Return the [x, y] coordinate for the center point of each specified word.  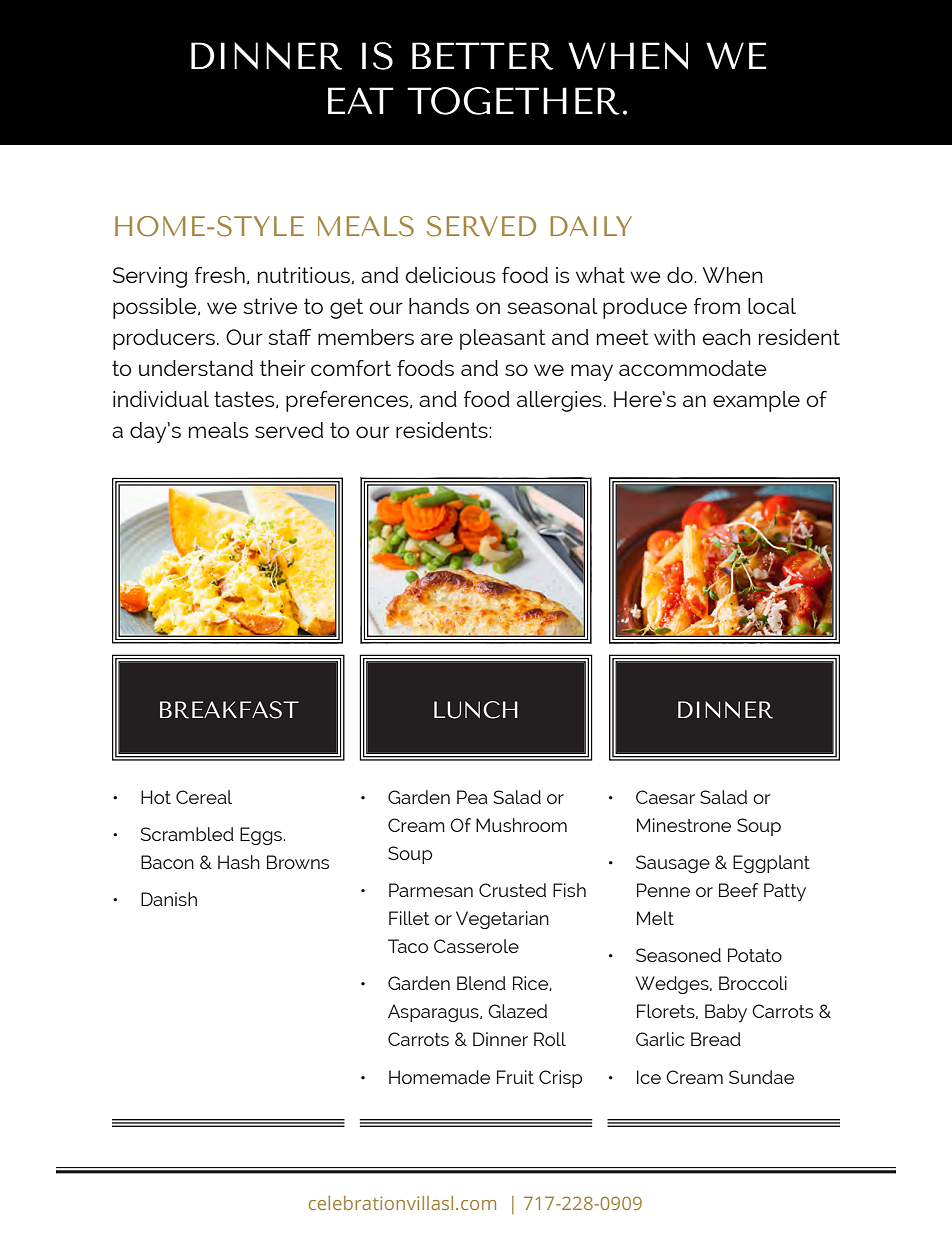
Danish [169, 899]
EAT [361, 100]
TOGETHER [513, 101]
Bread [716, 1039]
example [756, 401]
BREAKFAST [229, 710]
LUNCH [476, 710]
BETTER [482, 56]
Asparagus [434, 1013]
